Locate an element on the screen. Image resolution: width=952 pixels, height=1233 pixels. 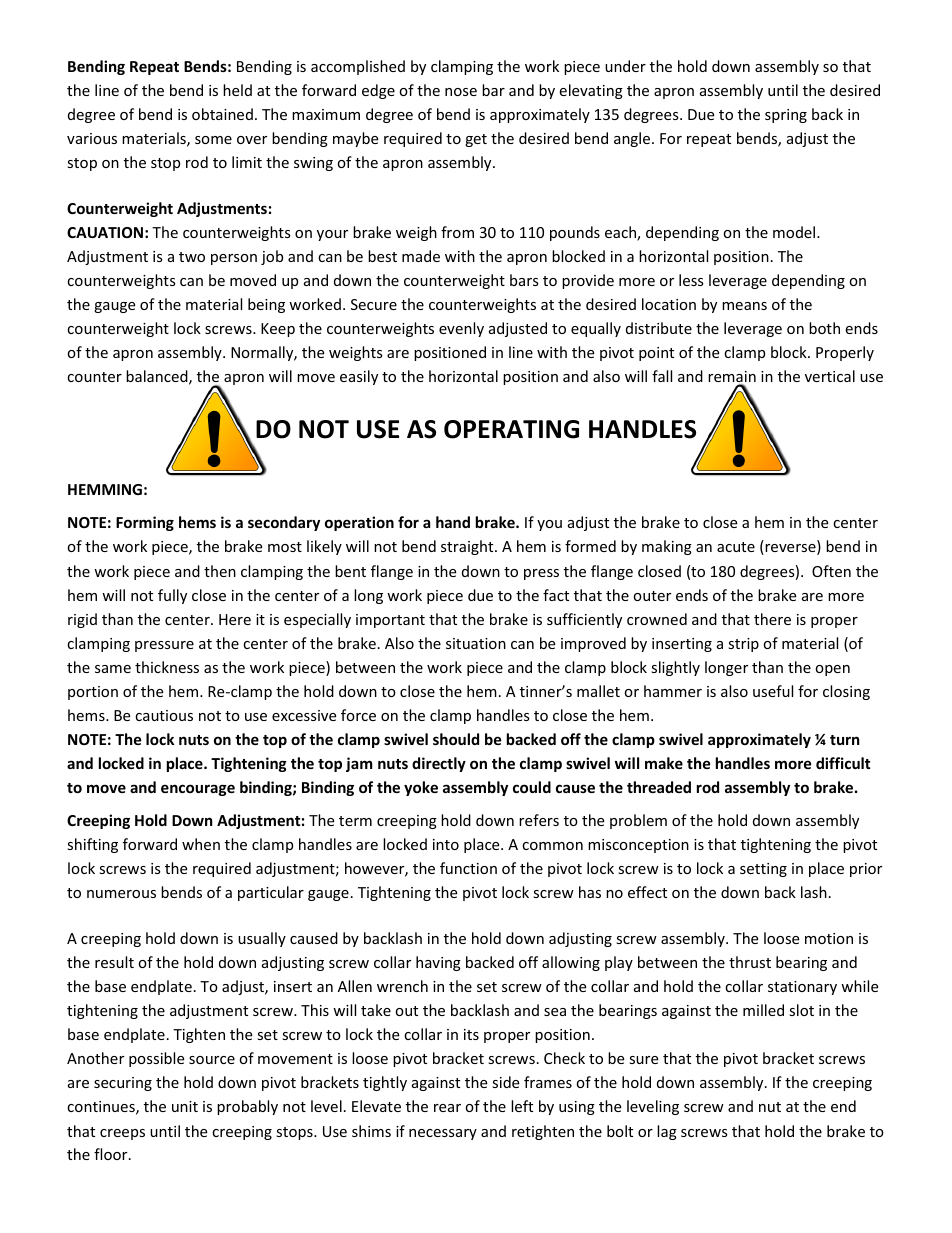
spring is located at coordinates (786, 116).
